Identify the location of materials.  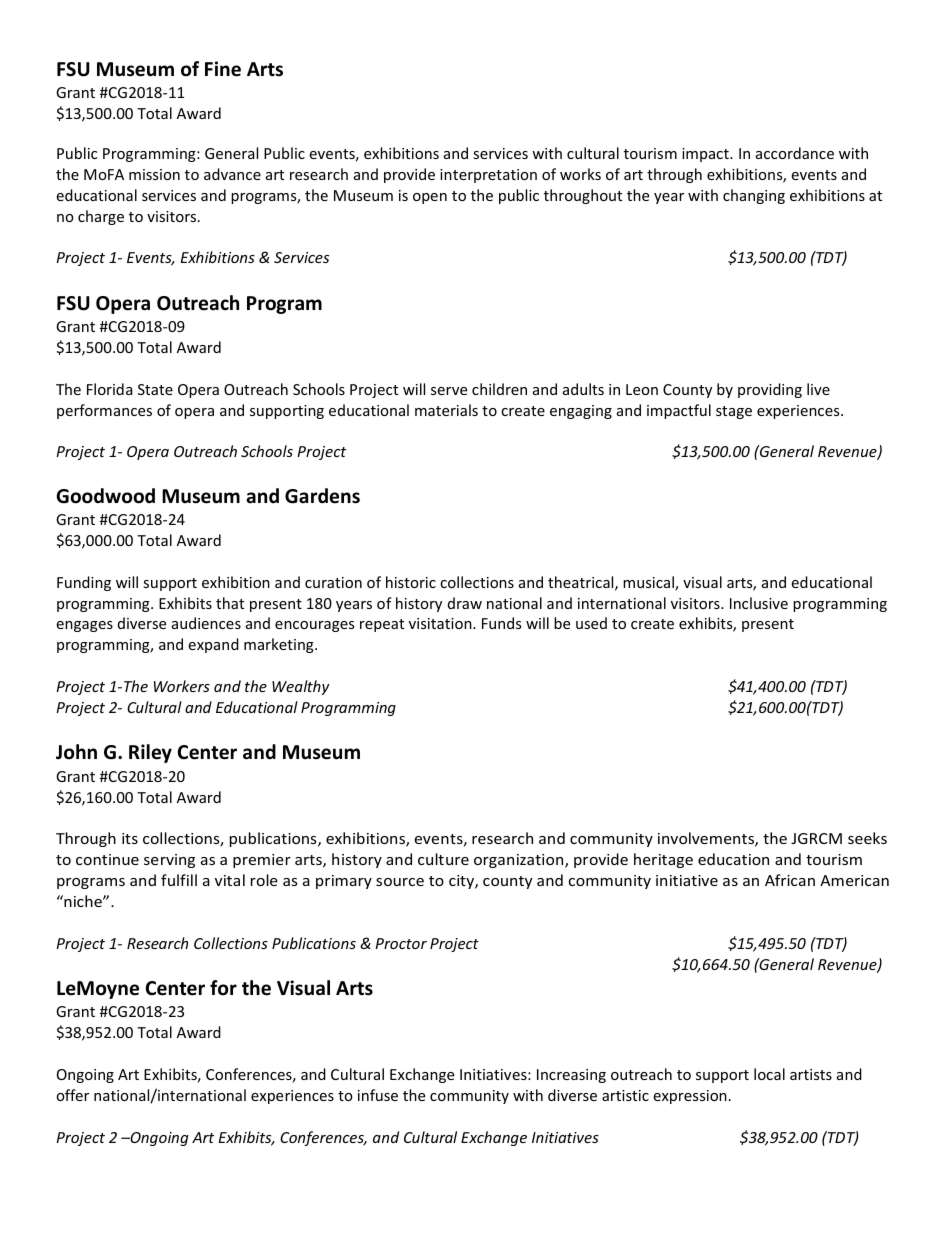
(446, 410).
